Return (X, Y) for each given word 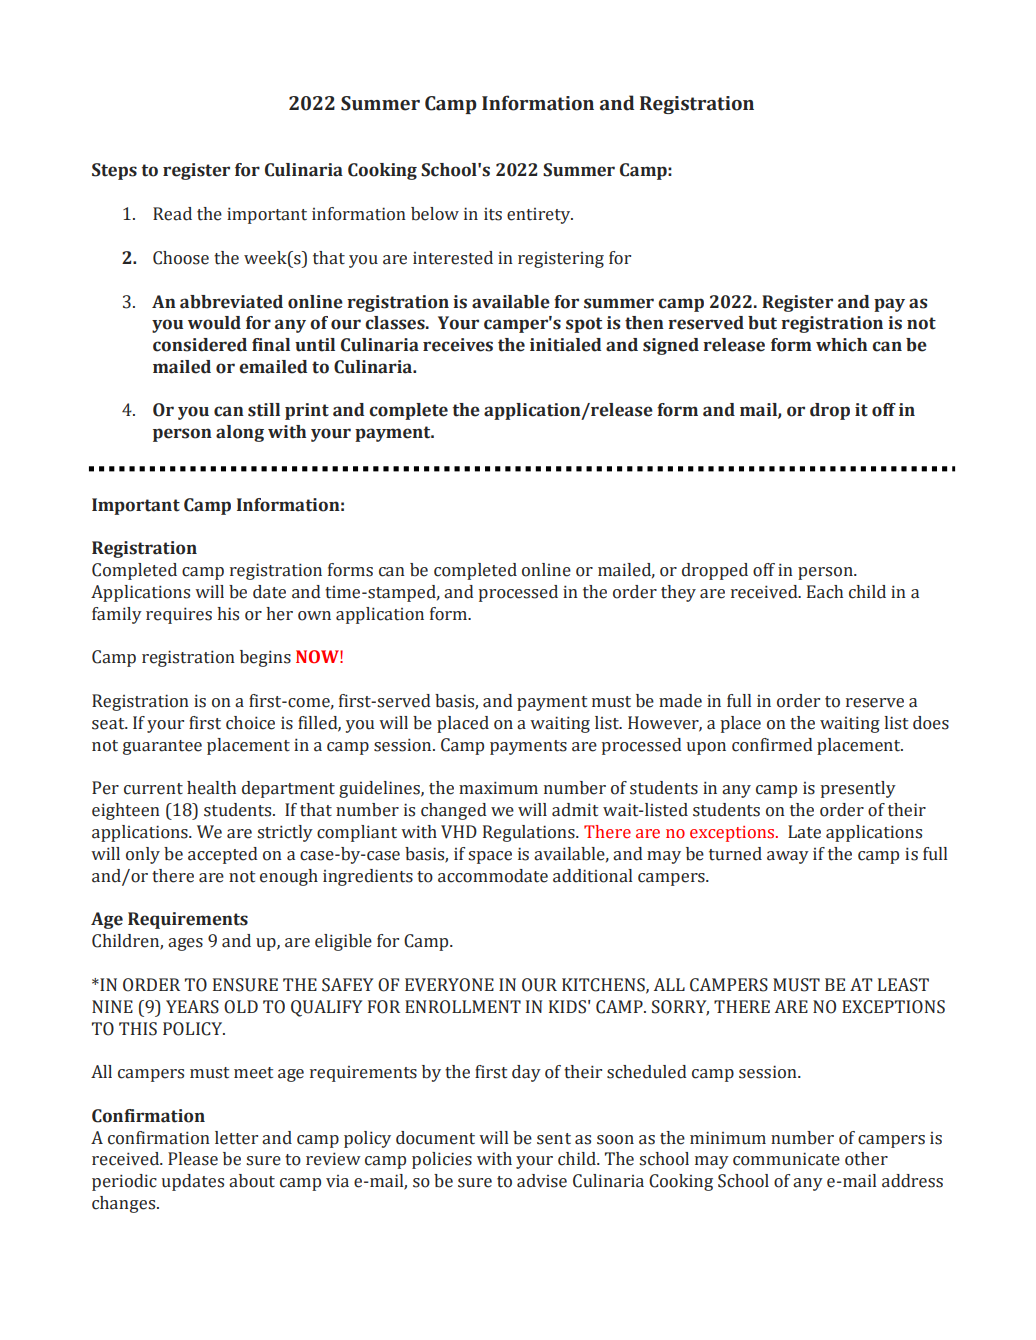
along (240, 433)
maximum (498, 788)
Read (172, 214)
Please (193, 1159)
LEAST (903, 985)
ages (185, 944)
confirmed (772, 745)
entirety (540, 216)
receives (458, 345)
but (762, 323)
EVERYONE (449, 985)
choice (250, 723)
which (841, 345)
